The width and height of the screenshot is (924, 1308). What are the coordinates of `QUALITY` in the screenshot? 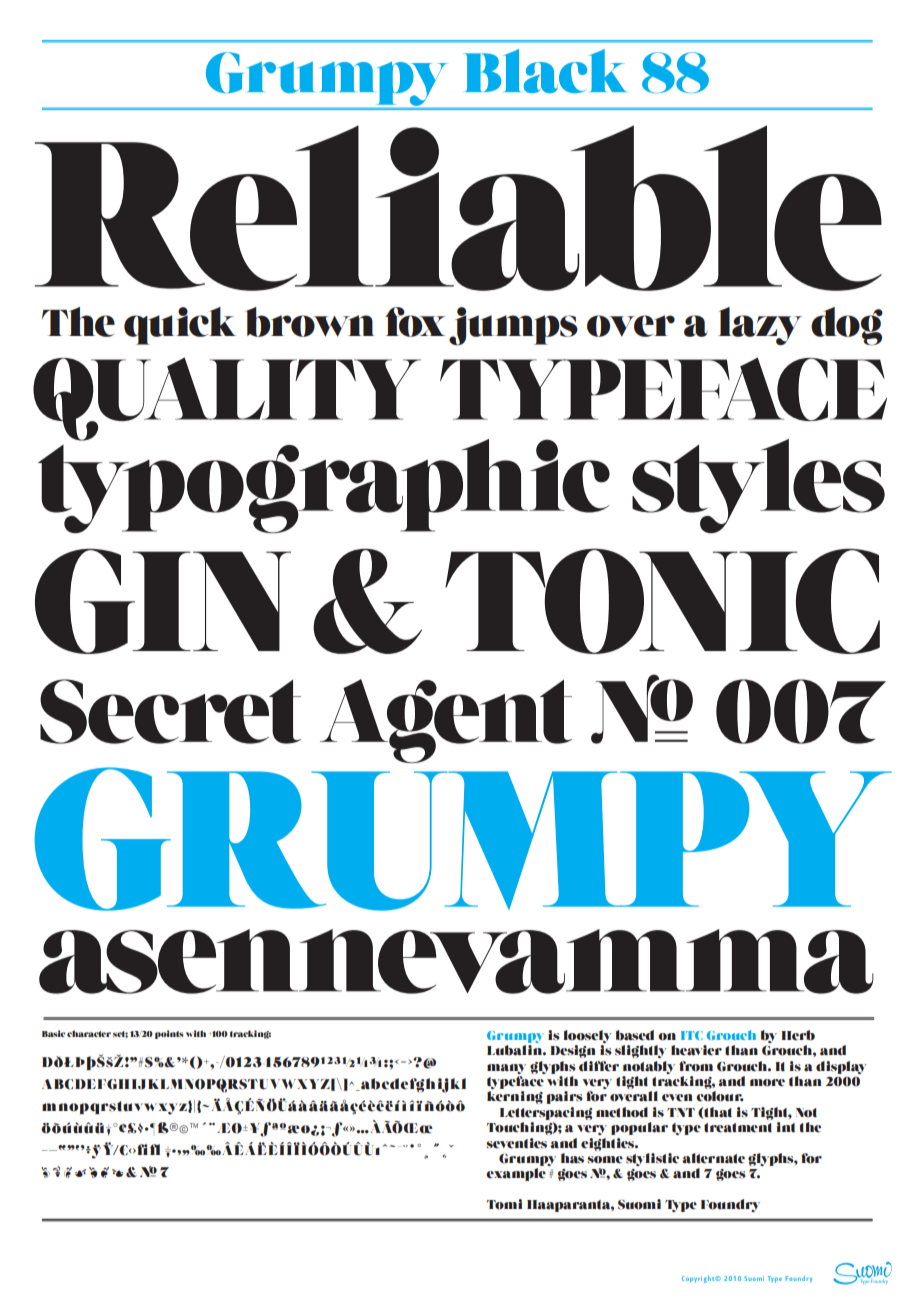 It's located at (227, 399).
